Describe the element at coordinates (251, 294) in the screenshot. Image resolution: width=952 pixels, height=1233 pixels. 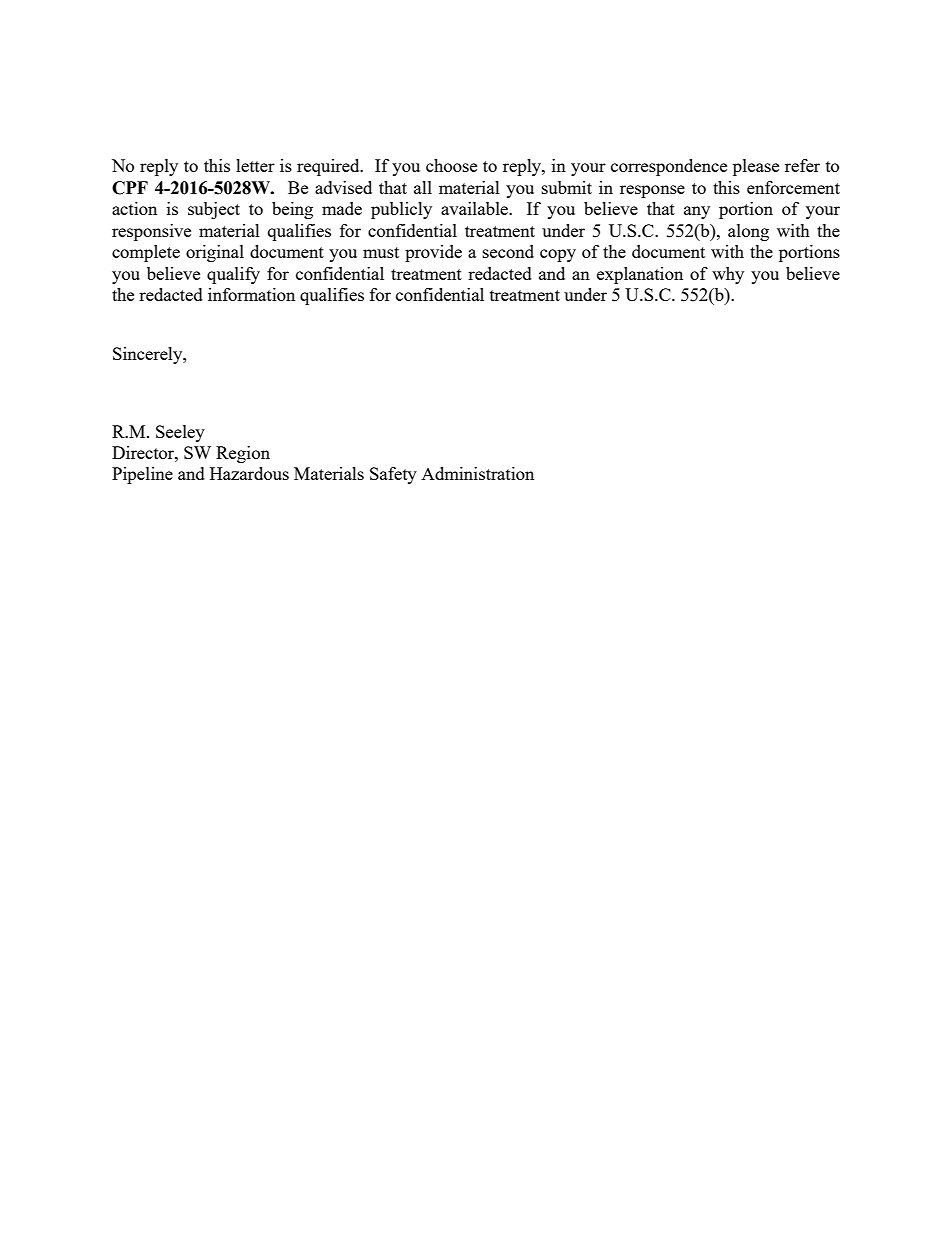
I see `information` at that location.
